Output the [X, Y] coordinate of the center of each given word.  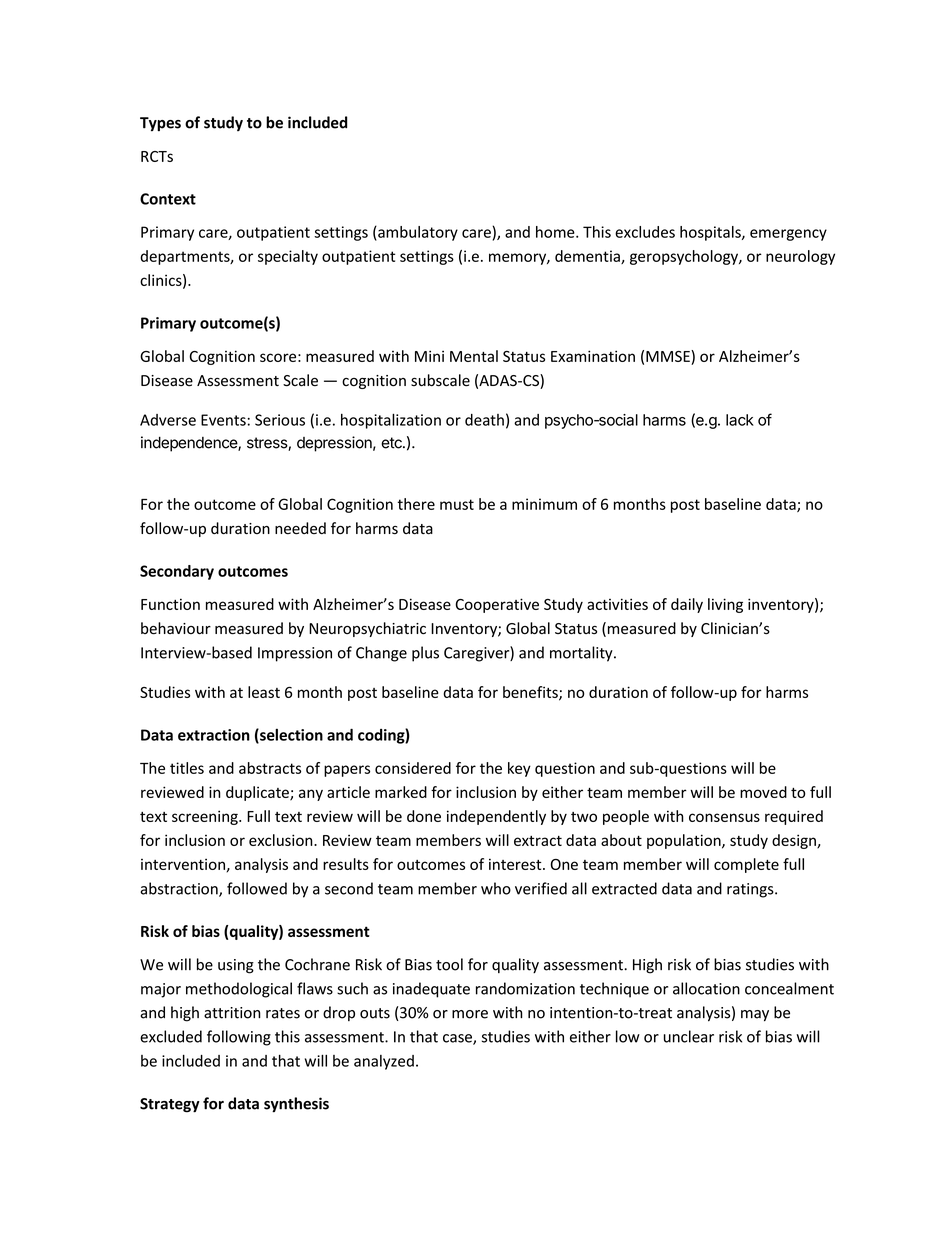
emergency [788, 235]
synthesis [296, 1105]
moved [763, 792]
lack [740, 420]
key [519, 769]
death [484, 420]
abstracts [270, 768]
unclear [689, 1036]
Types [160, 124]
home [556, 232]
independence [190, 444]
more [470, 1014]
